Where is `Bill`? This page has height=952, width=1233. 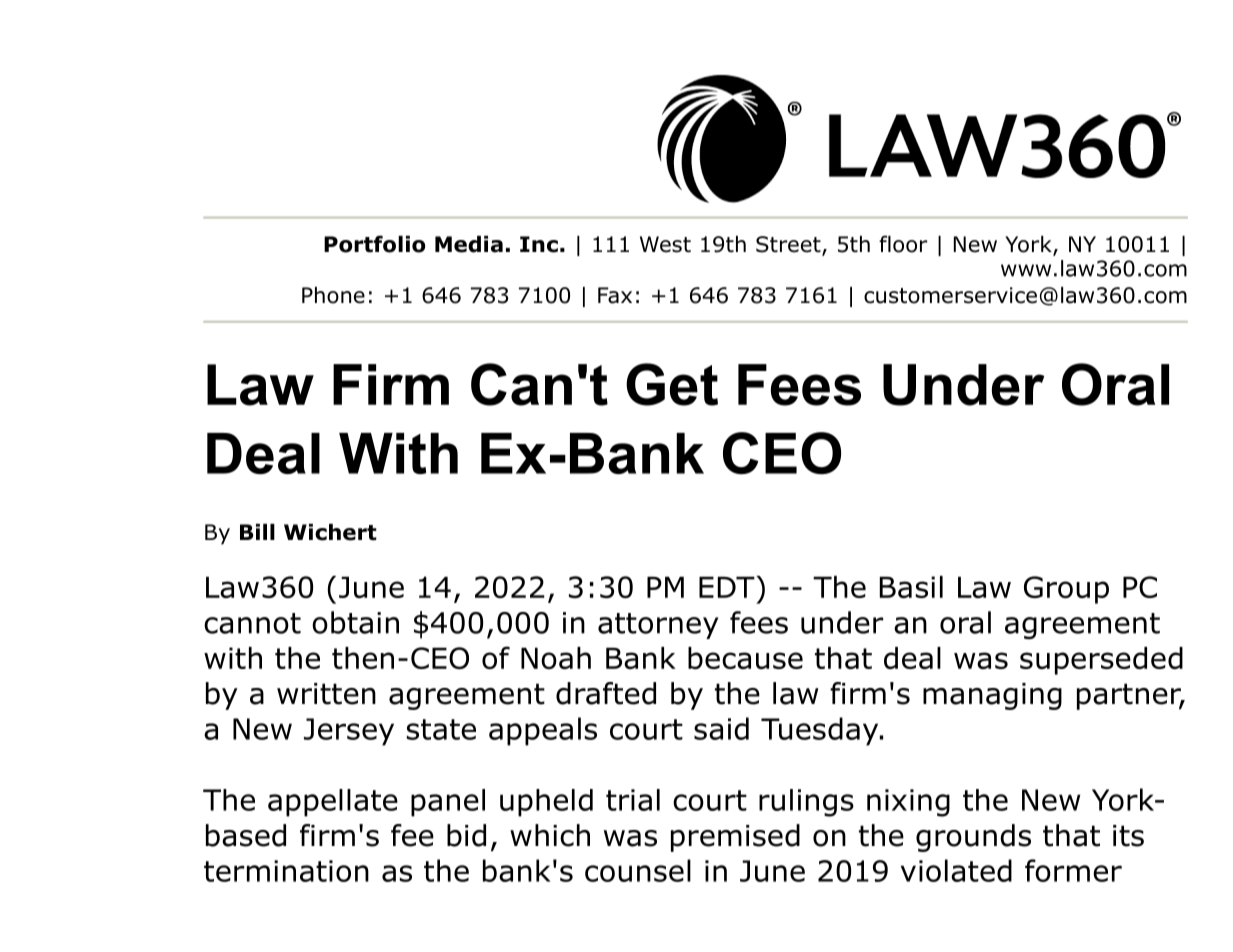 Bill is located at coordinates (257, 532).
